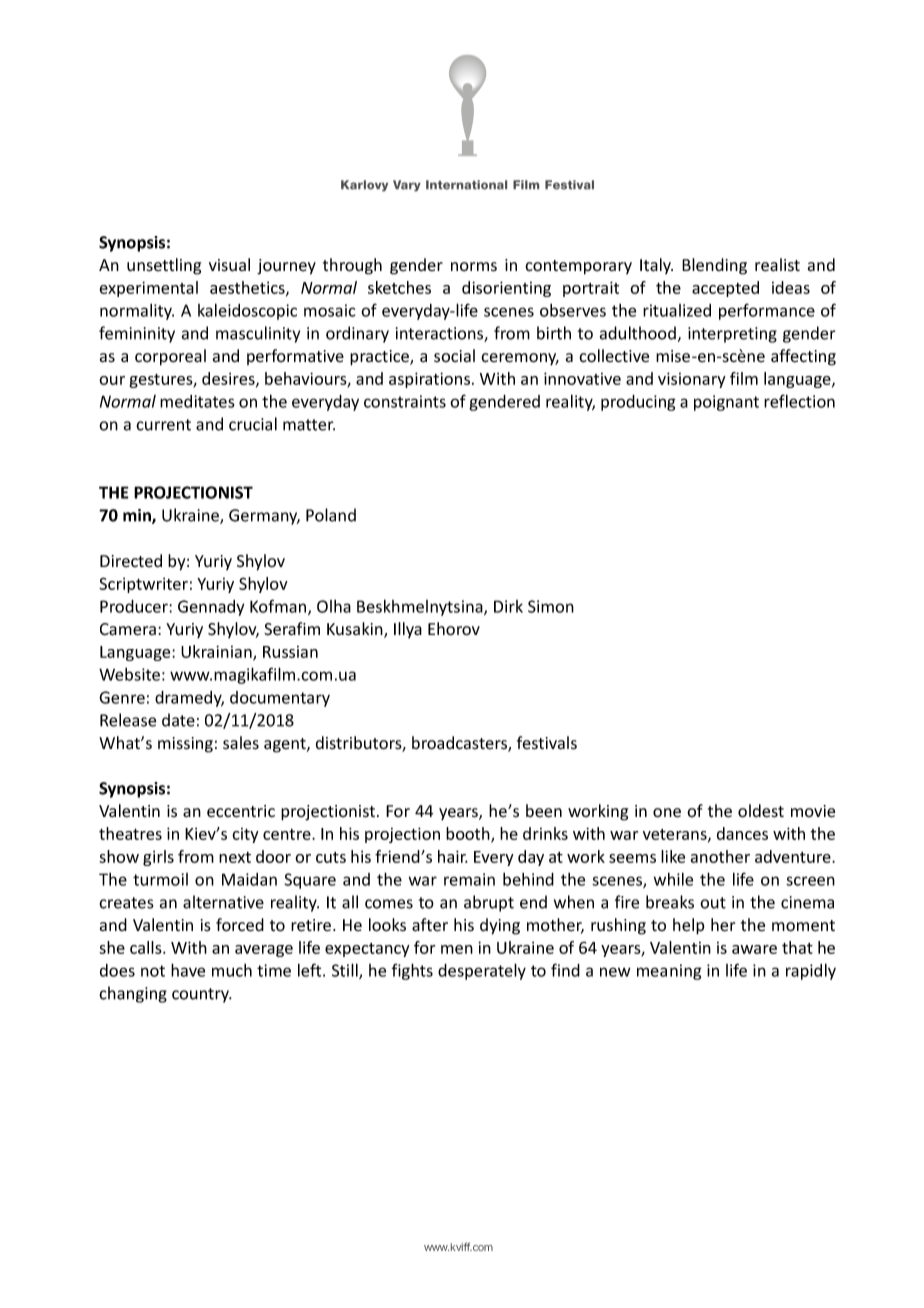 The image size is (924, 1308). Describe the element at coordinates (725, 289) in the image. I see `accepted` at that location.
